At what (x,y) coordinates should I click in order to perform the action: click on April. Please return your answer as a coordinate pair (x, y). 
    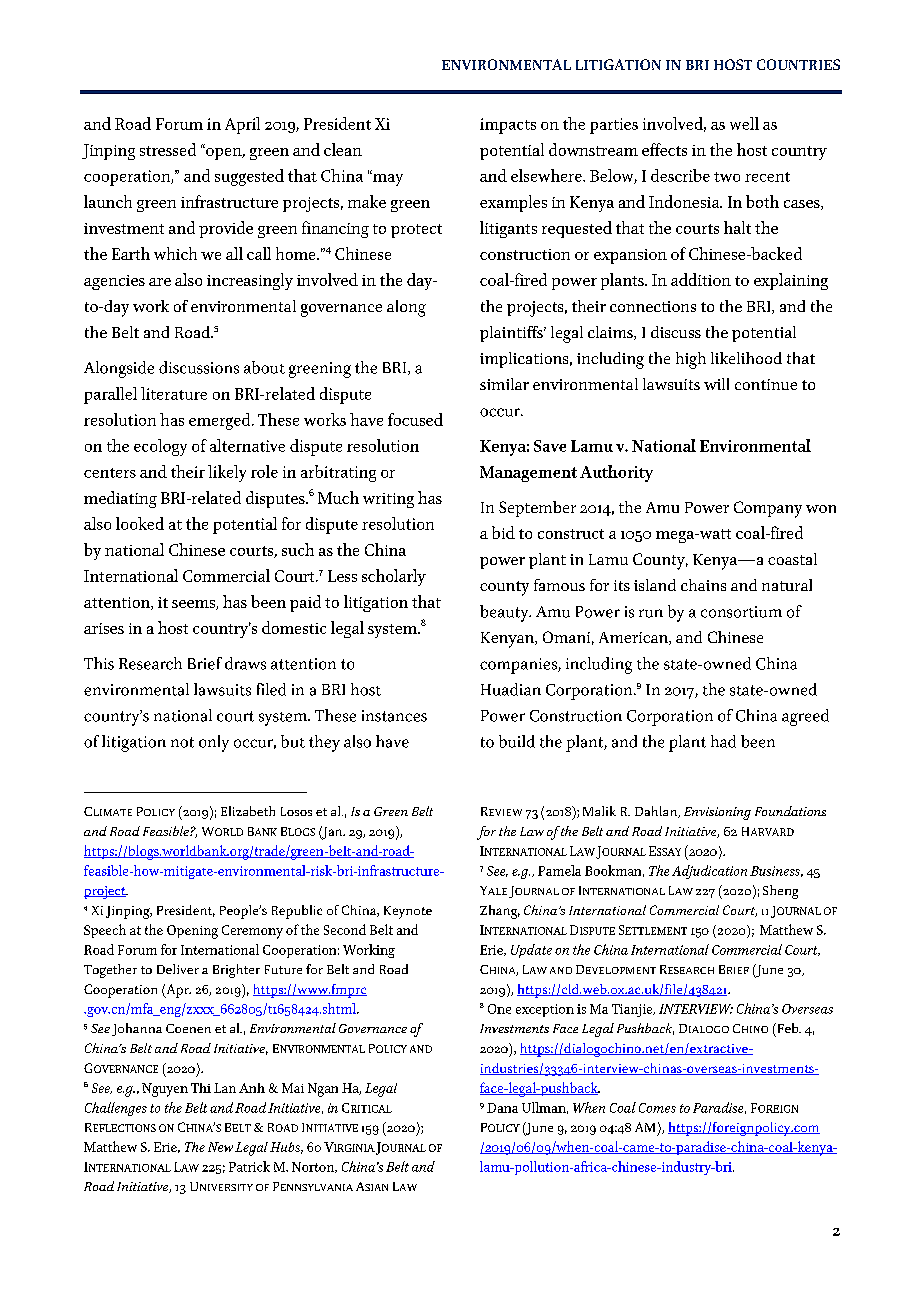
    Looking at the image, I should click on (242, 125).
